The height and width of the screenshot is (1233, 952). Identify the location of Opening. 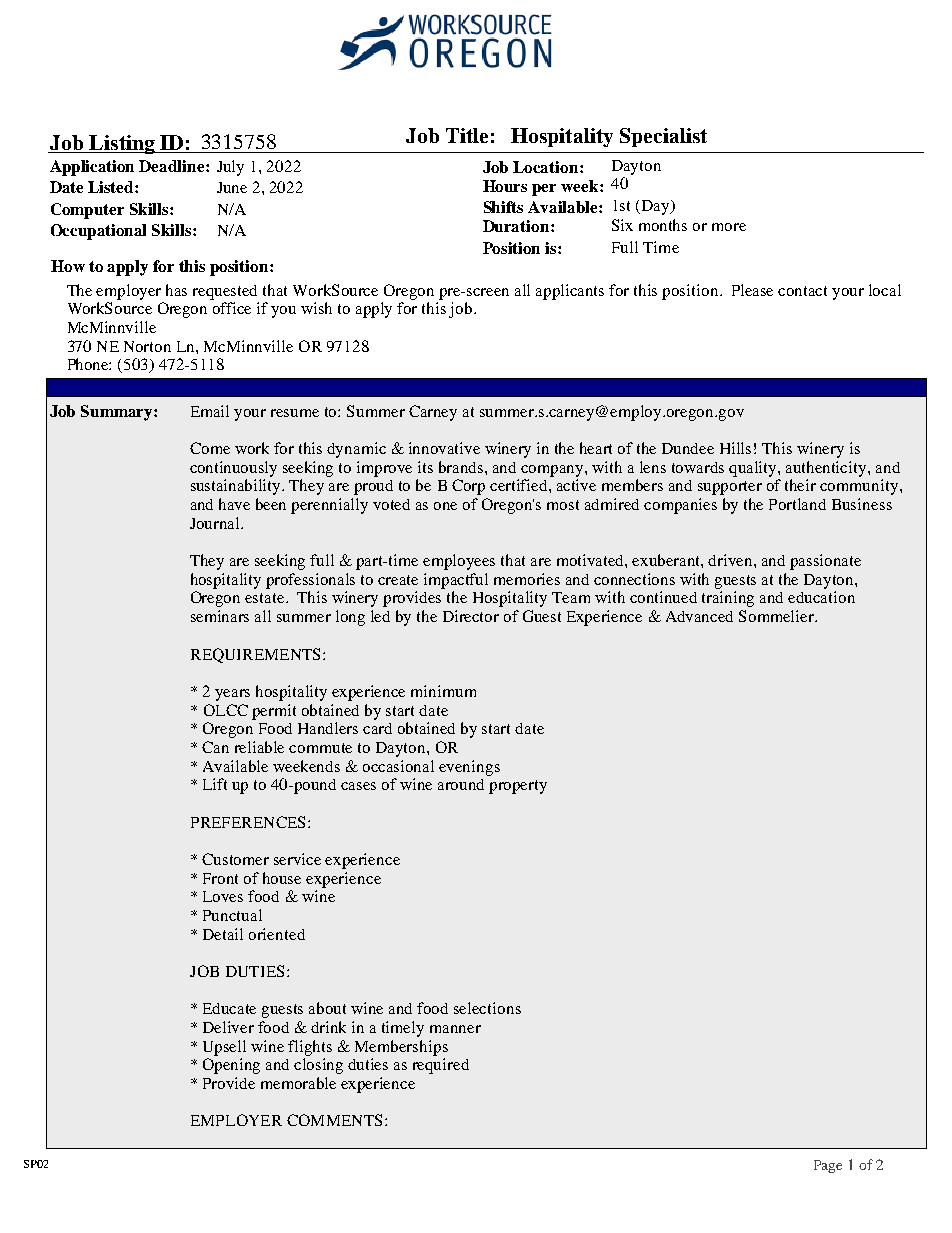
(231, 1066).
